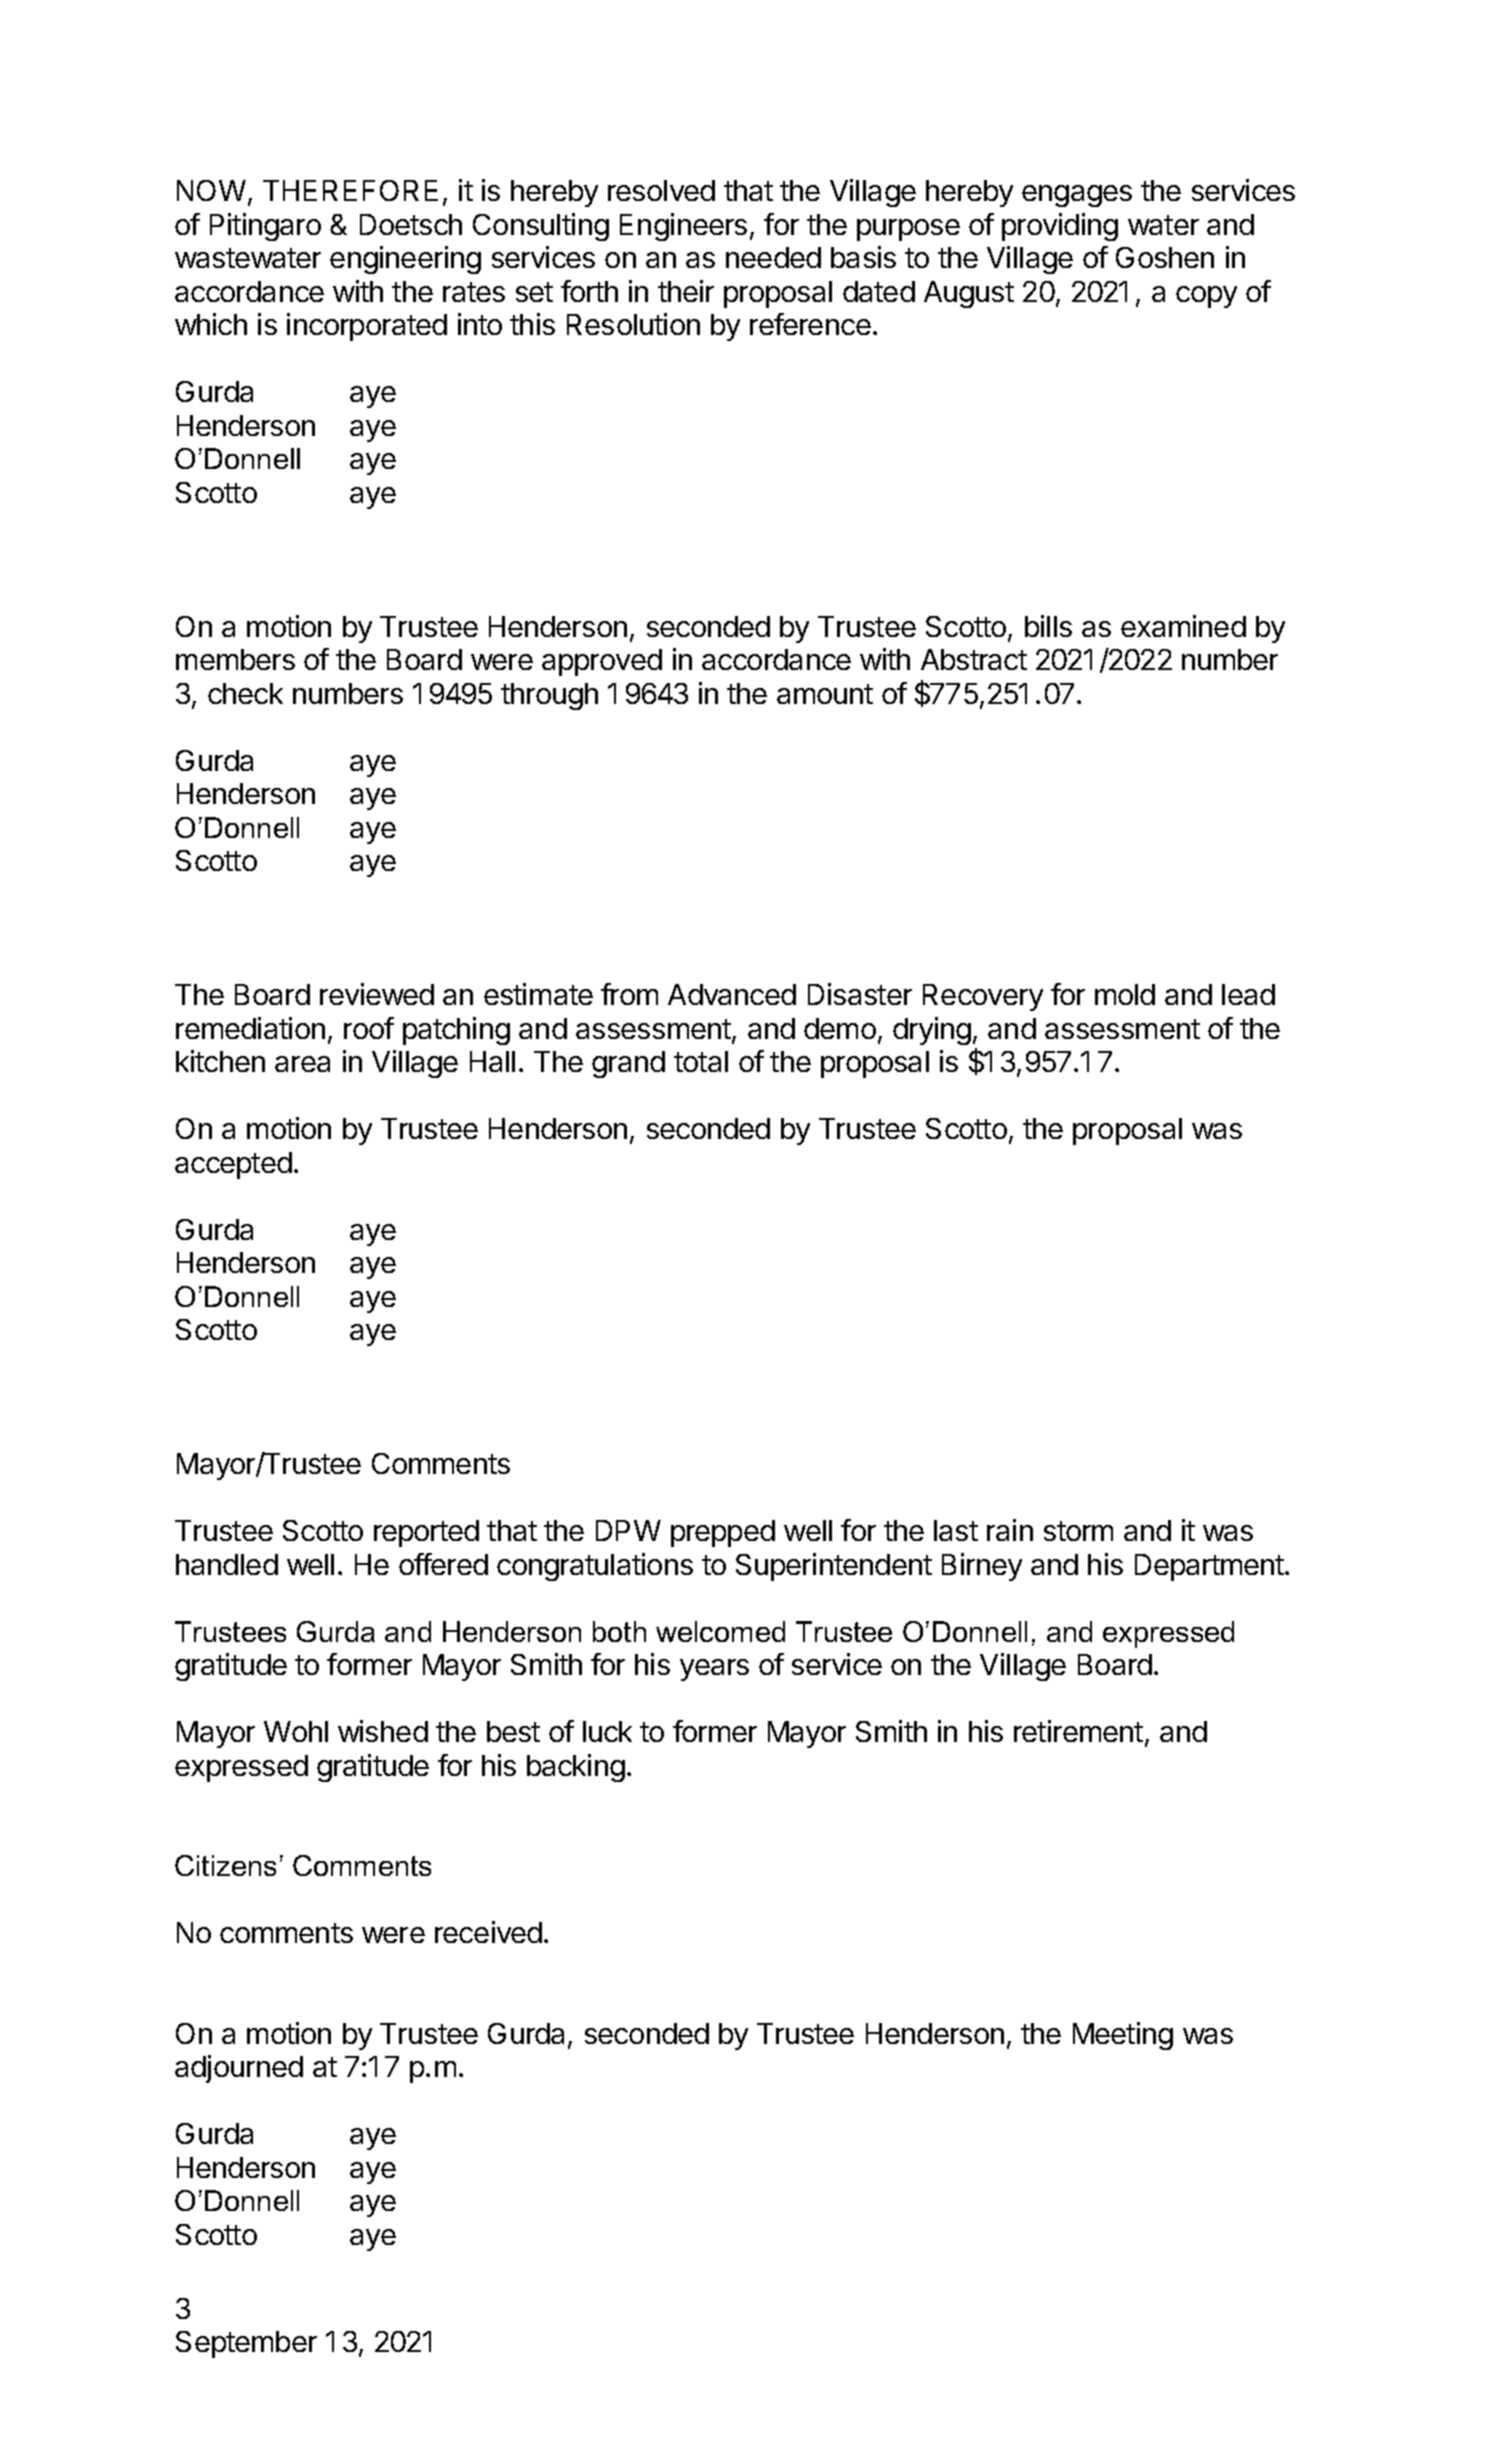 This image has width=1485, height=2446. Describe the element at coordinates (488, 1932) in the image. I see `received` at that location.
